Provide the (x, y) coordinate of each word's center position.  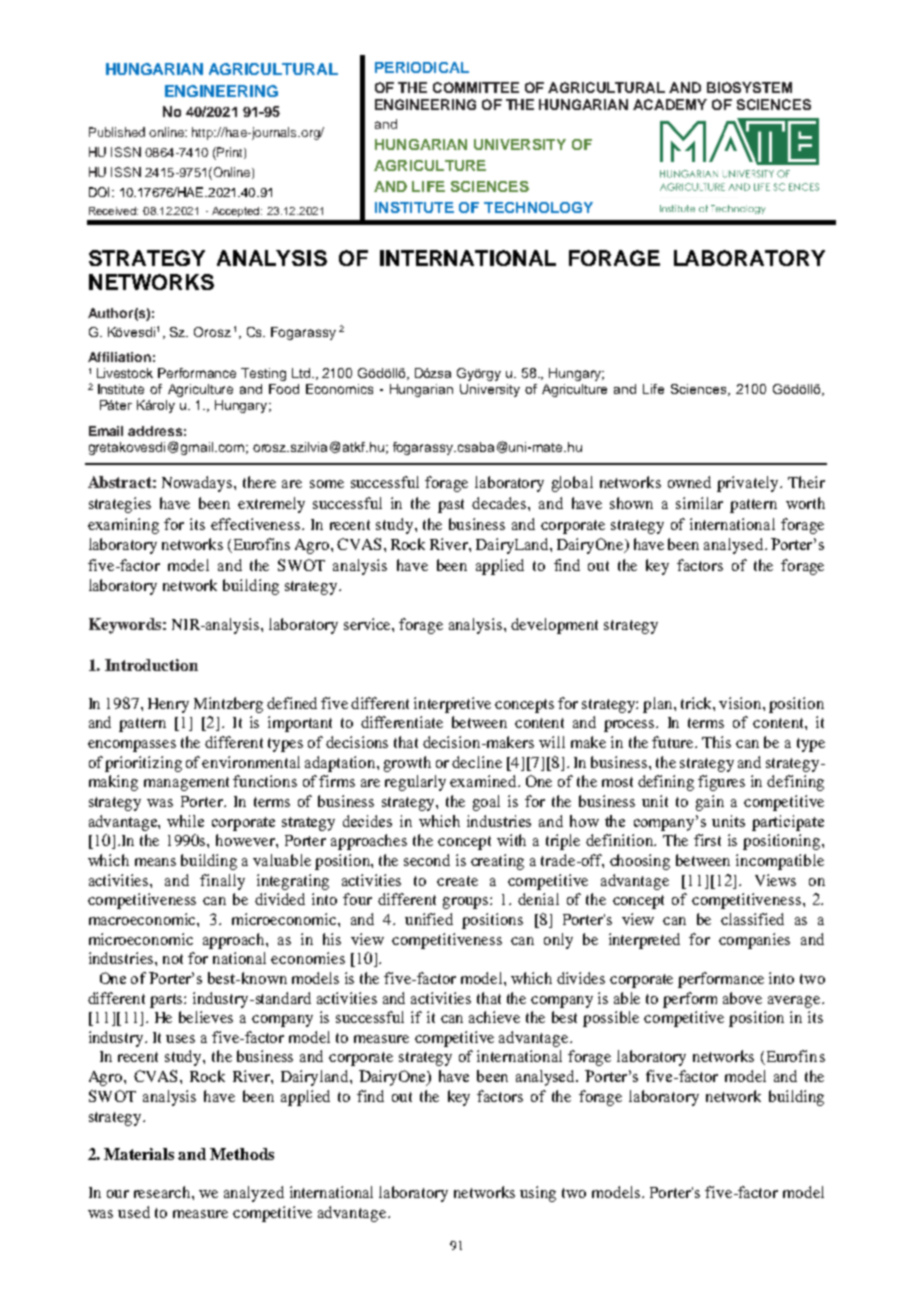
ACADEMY (670, 104)
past (451, 506)
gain (710, 803)
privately (749, 484)
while (185, 821)
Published (117, 132)
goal (486, 803)
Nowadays (198, 484)
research (163, 1192)
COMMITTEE (476, 87)
